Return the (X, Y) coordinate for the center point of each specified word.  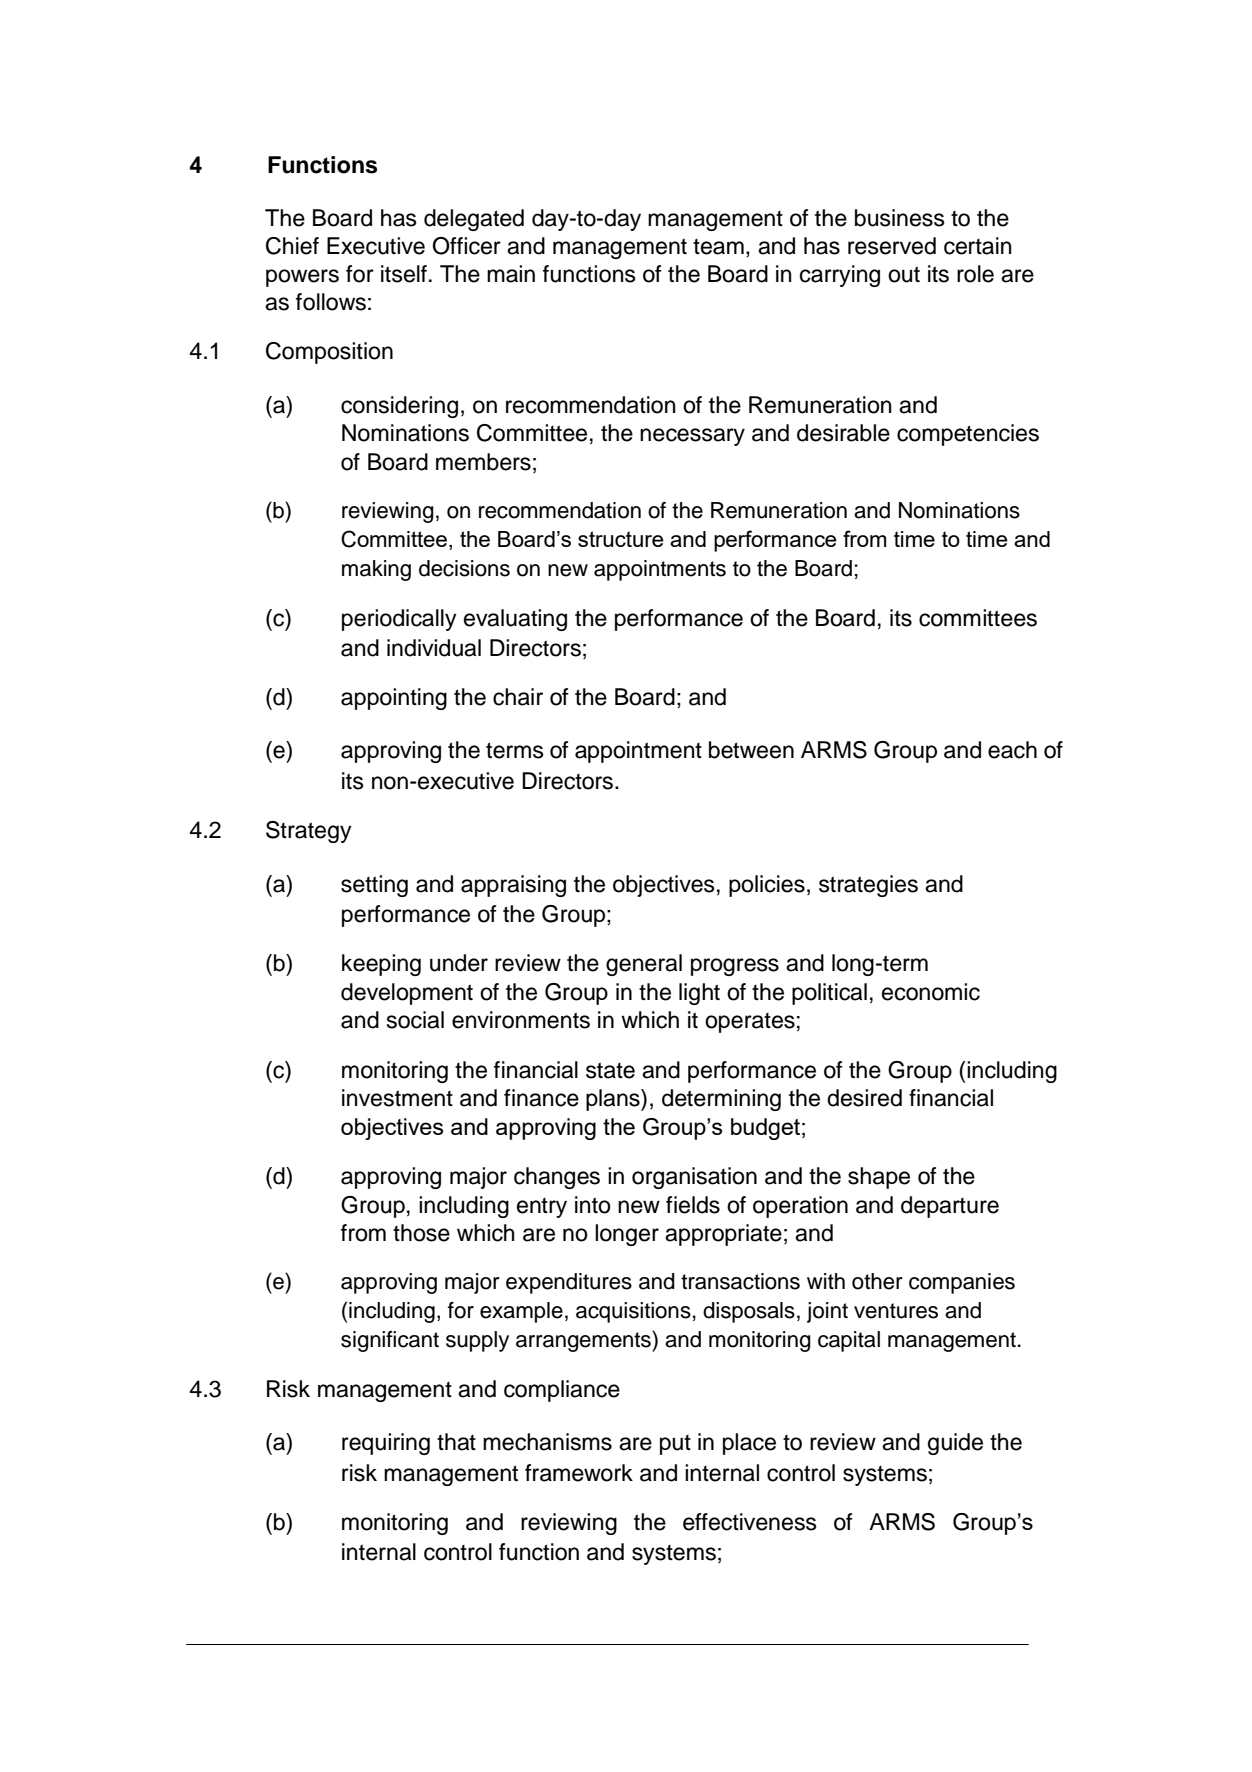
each (1012, 750)
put (675, 1445)
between (751, 750)
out (904, 274)
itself (404, 274)
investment (397, 1098)
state (610, 1070)
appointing (394, 699)
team (718, 247)
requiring (386, 1444)
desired (864, 1098)
